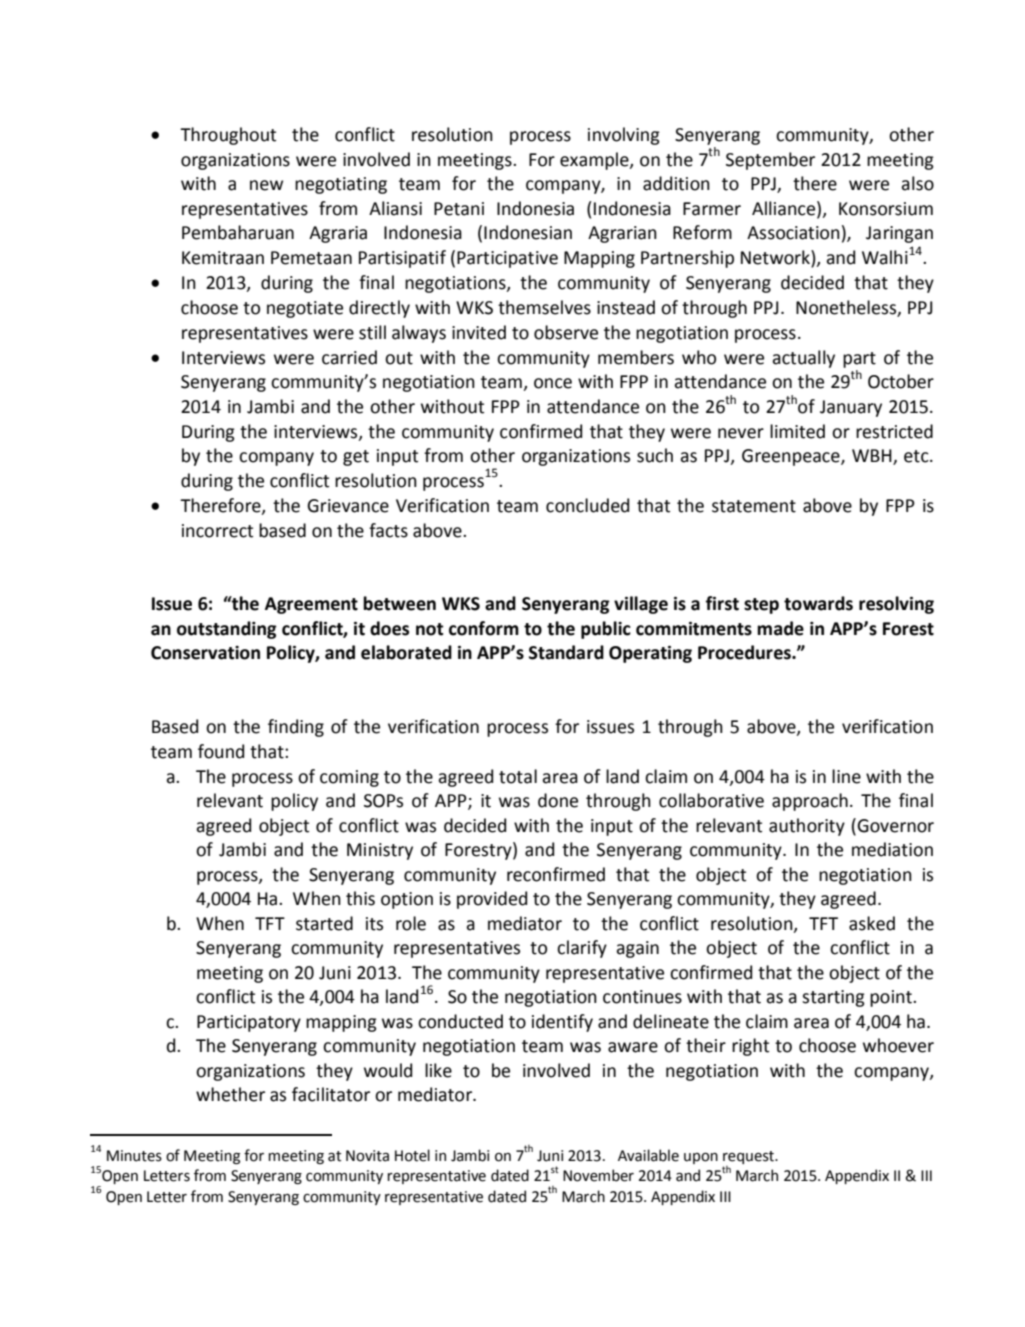 The width and height of the screenshot is (1025, 1327). What do you see at coordinates (566, 652) in the screenshot?
I see `Standard` at bounding box center [566, 652].
